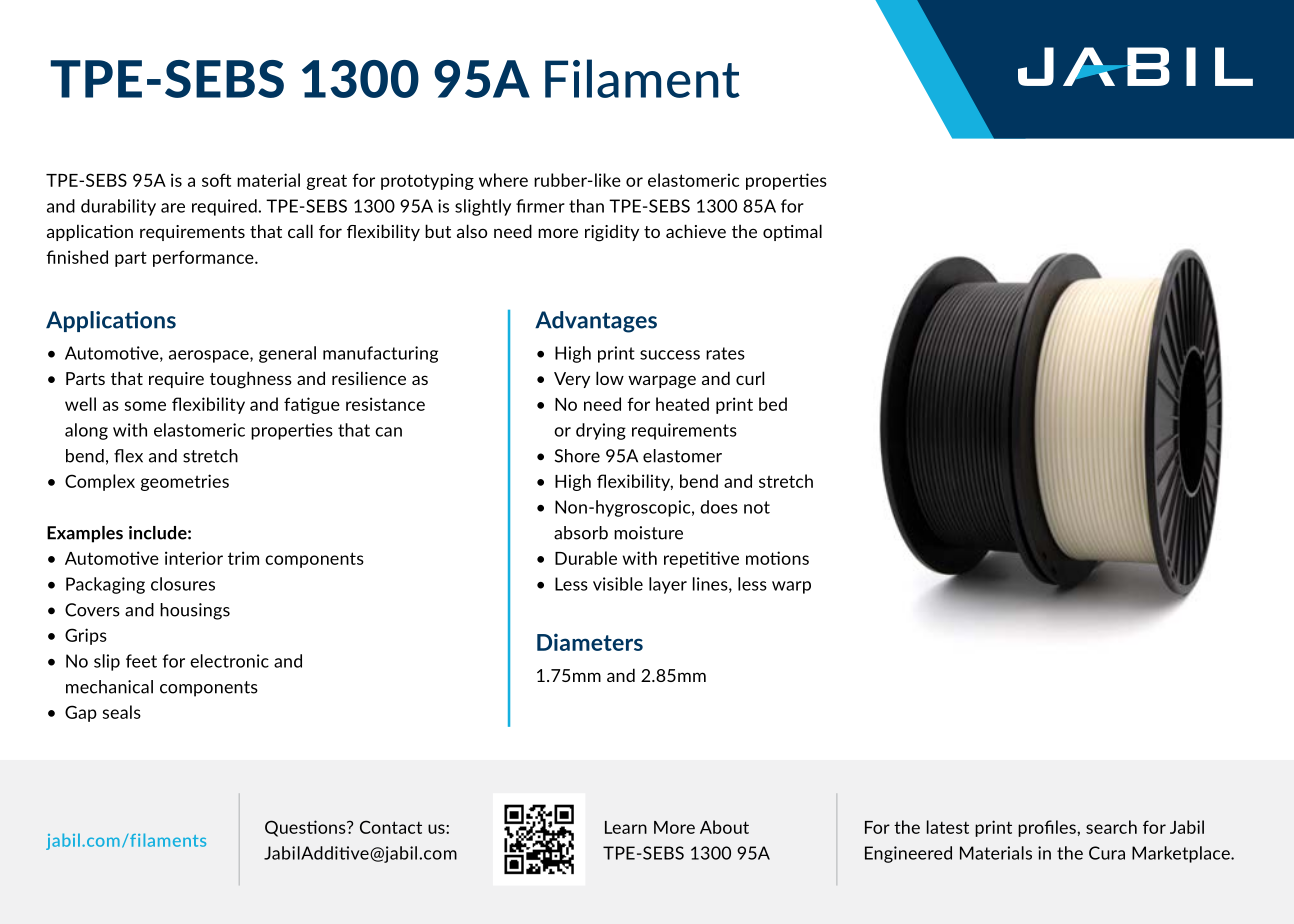 The image size is (1294, 924). Describe the element at coordinates (590, 642) in the page. I see `Diameters` at that location.
